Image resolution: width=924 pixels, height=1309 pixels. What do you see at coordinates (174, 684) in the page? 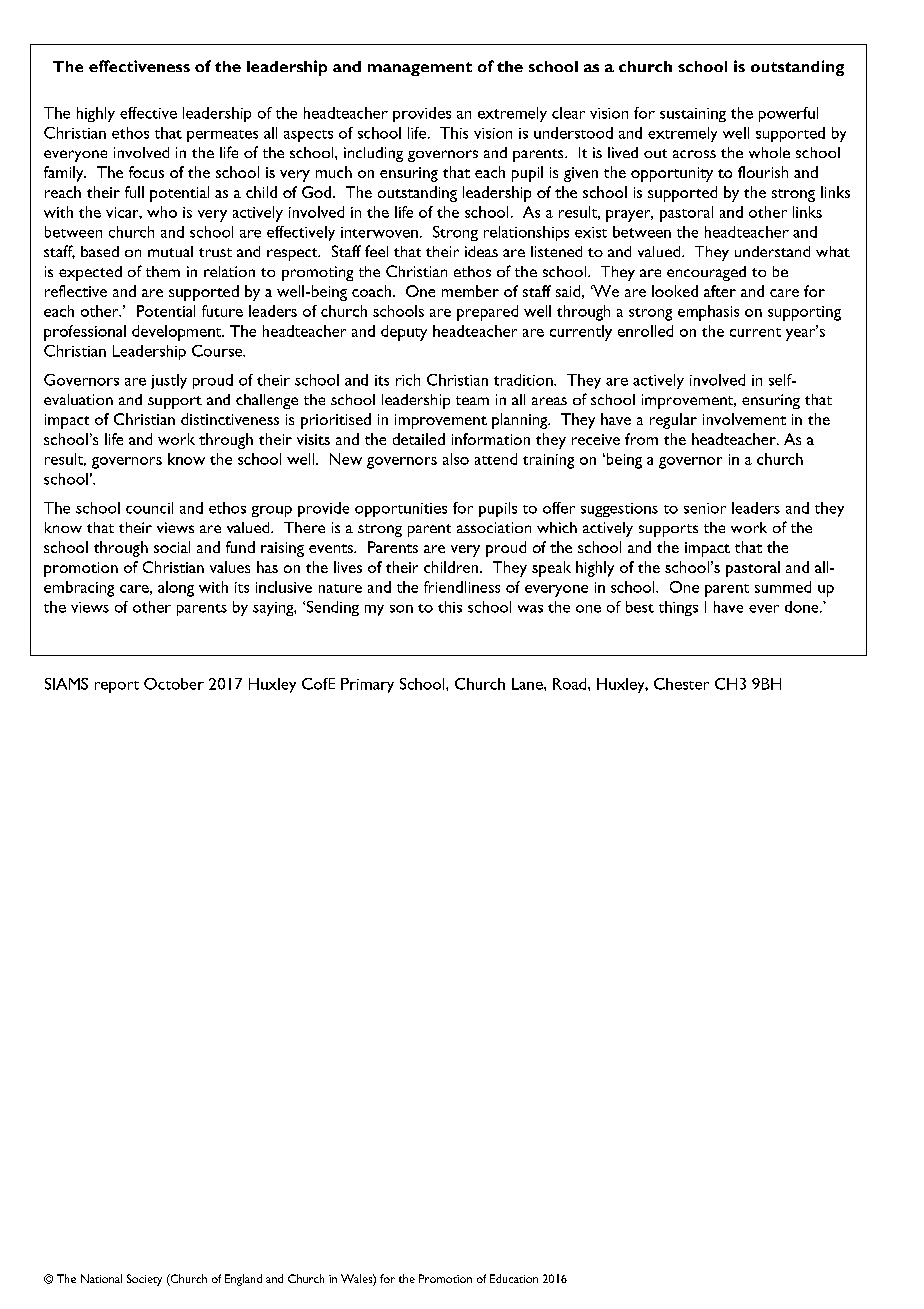
I see `October` at bounding box center [174, 684].
